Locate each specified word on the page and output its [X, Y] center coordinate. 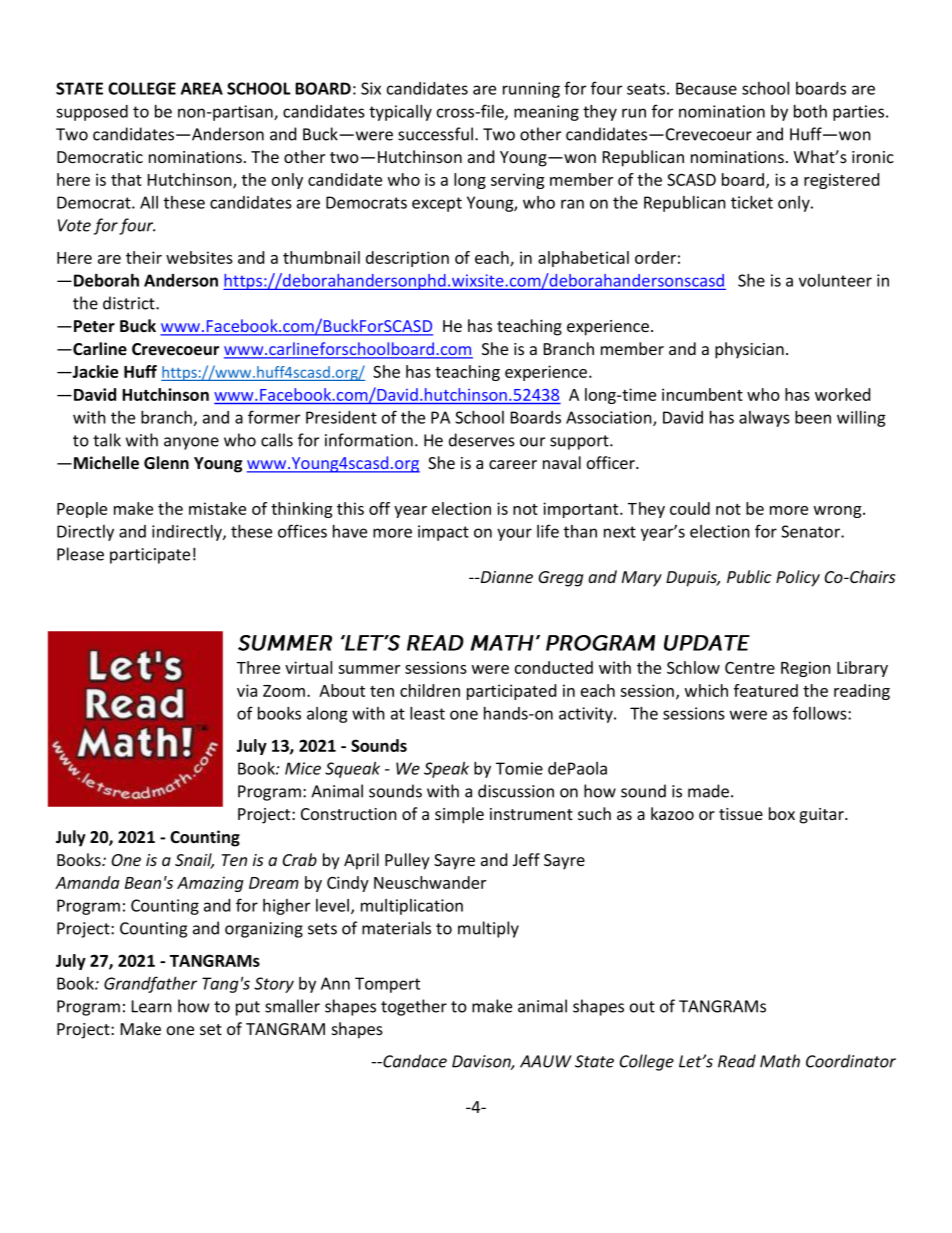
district [130, 303]
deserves [482, 440]
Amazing [210, 884]
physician [749, 350]
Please [80, 554]
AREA [202, 88]
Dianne [506, 577]
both [810, 111]
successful [437, 134]
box [782, 813]
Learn [152, 1006]
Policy [798, 578]
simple [459, 815]
